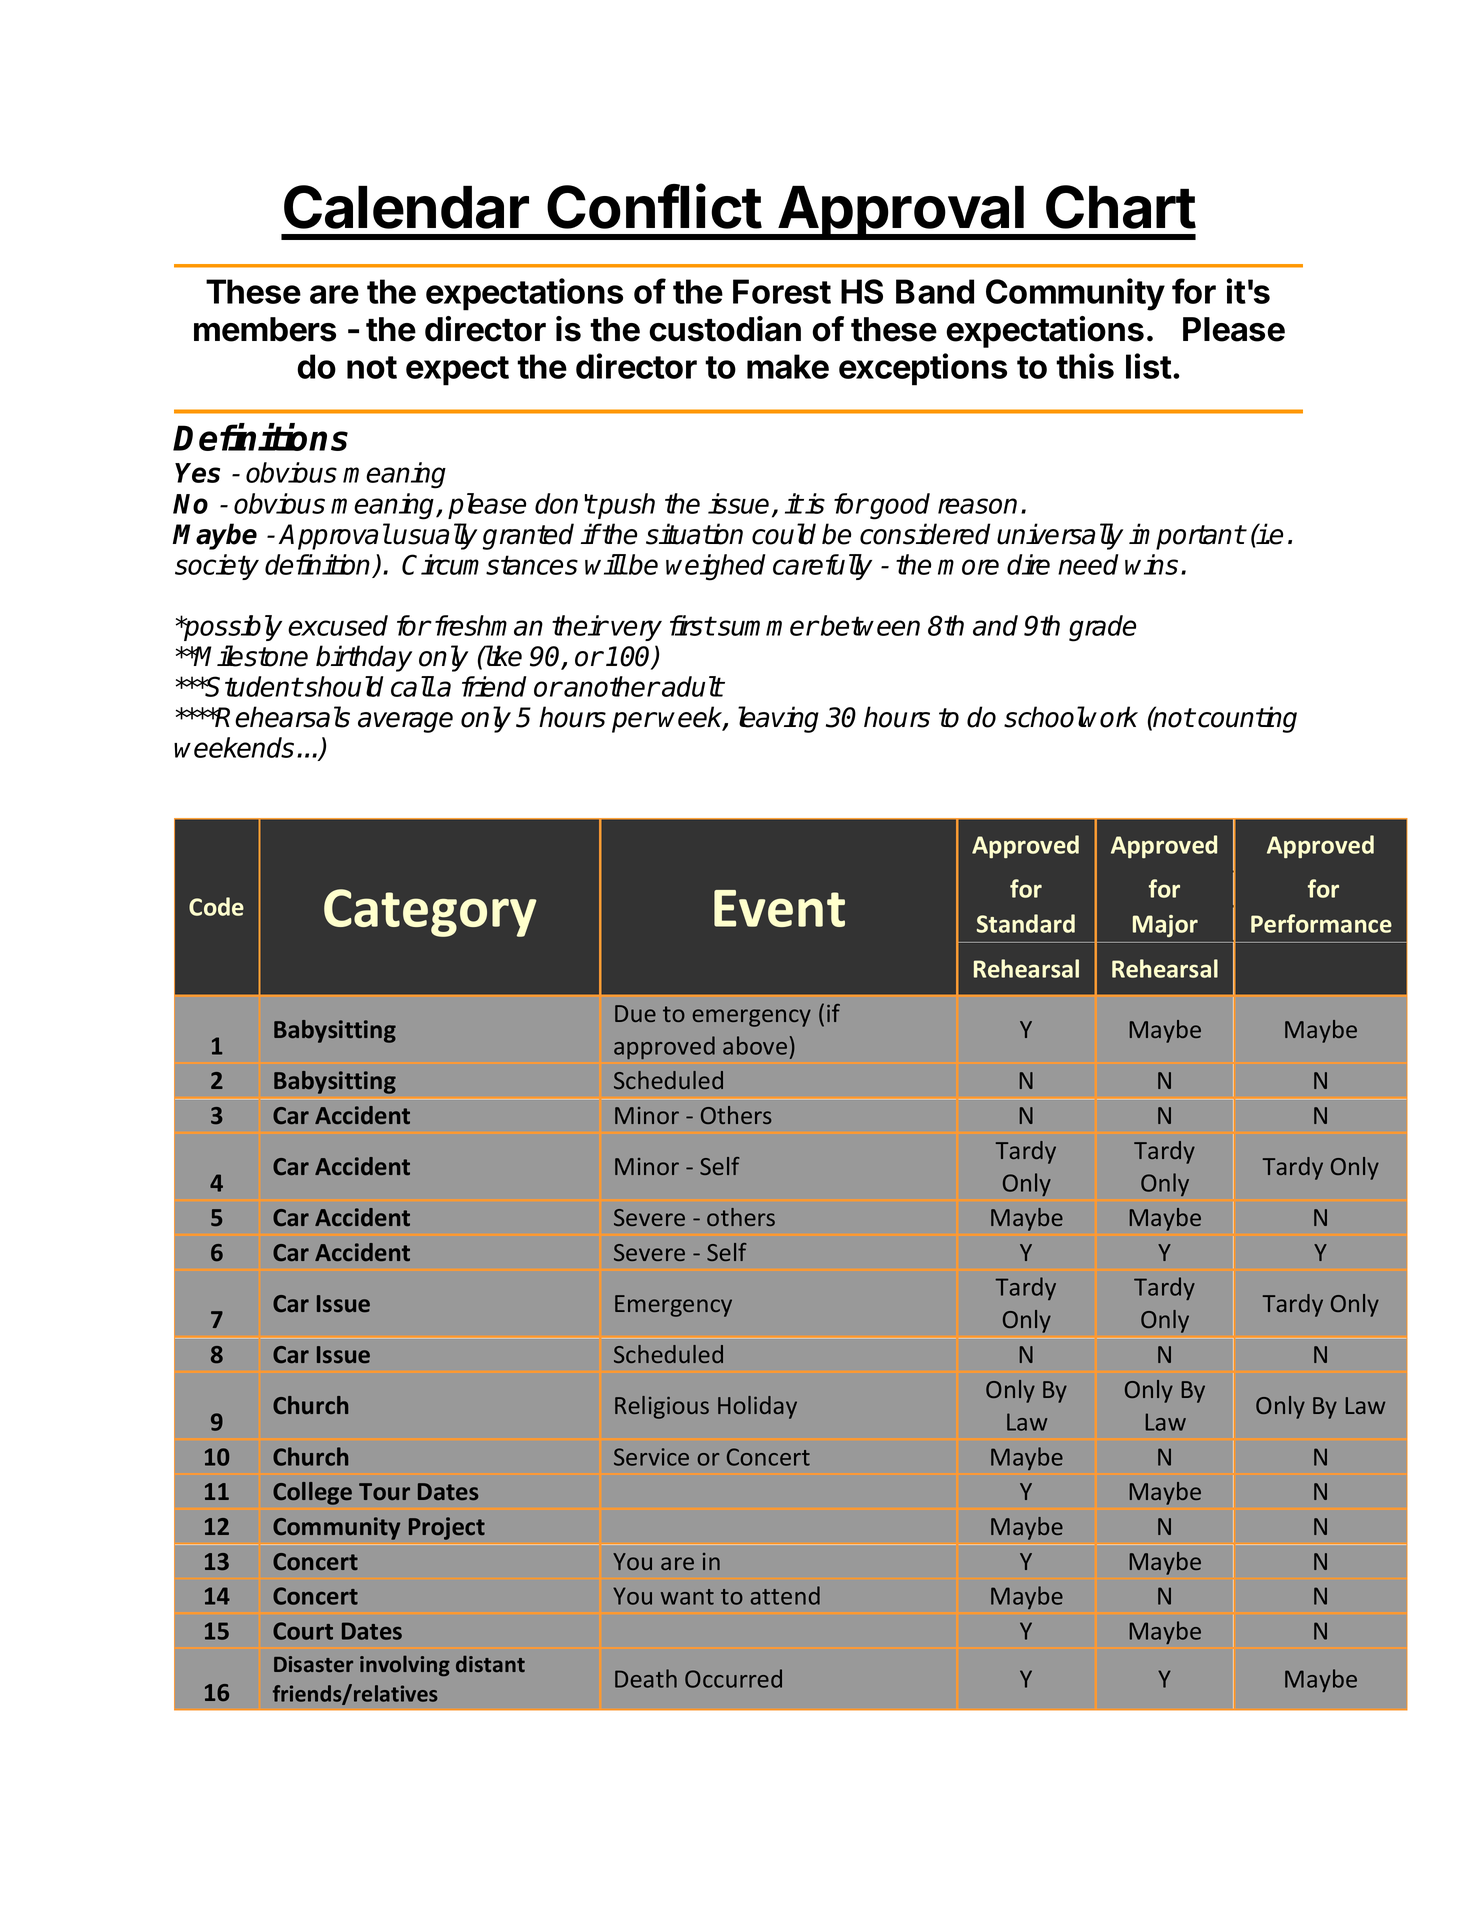 The height and width of the page is (1912, 1477). What do you see at coordinates (343, 686) in the page?
I see `should` at bounding box center [343, 686].
